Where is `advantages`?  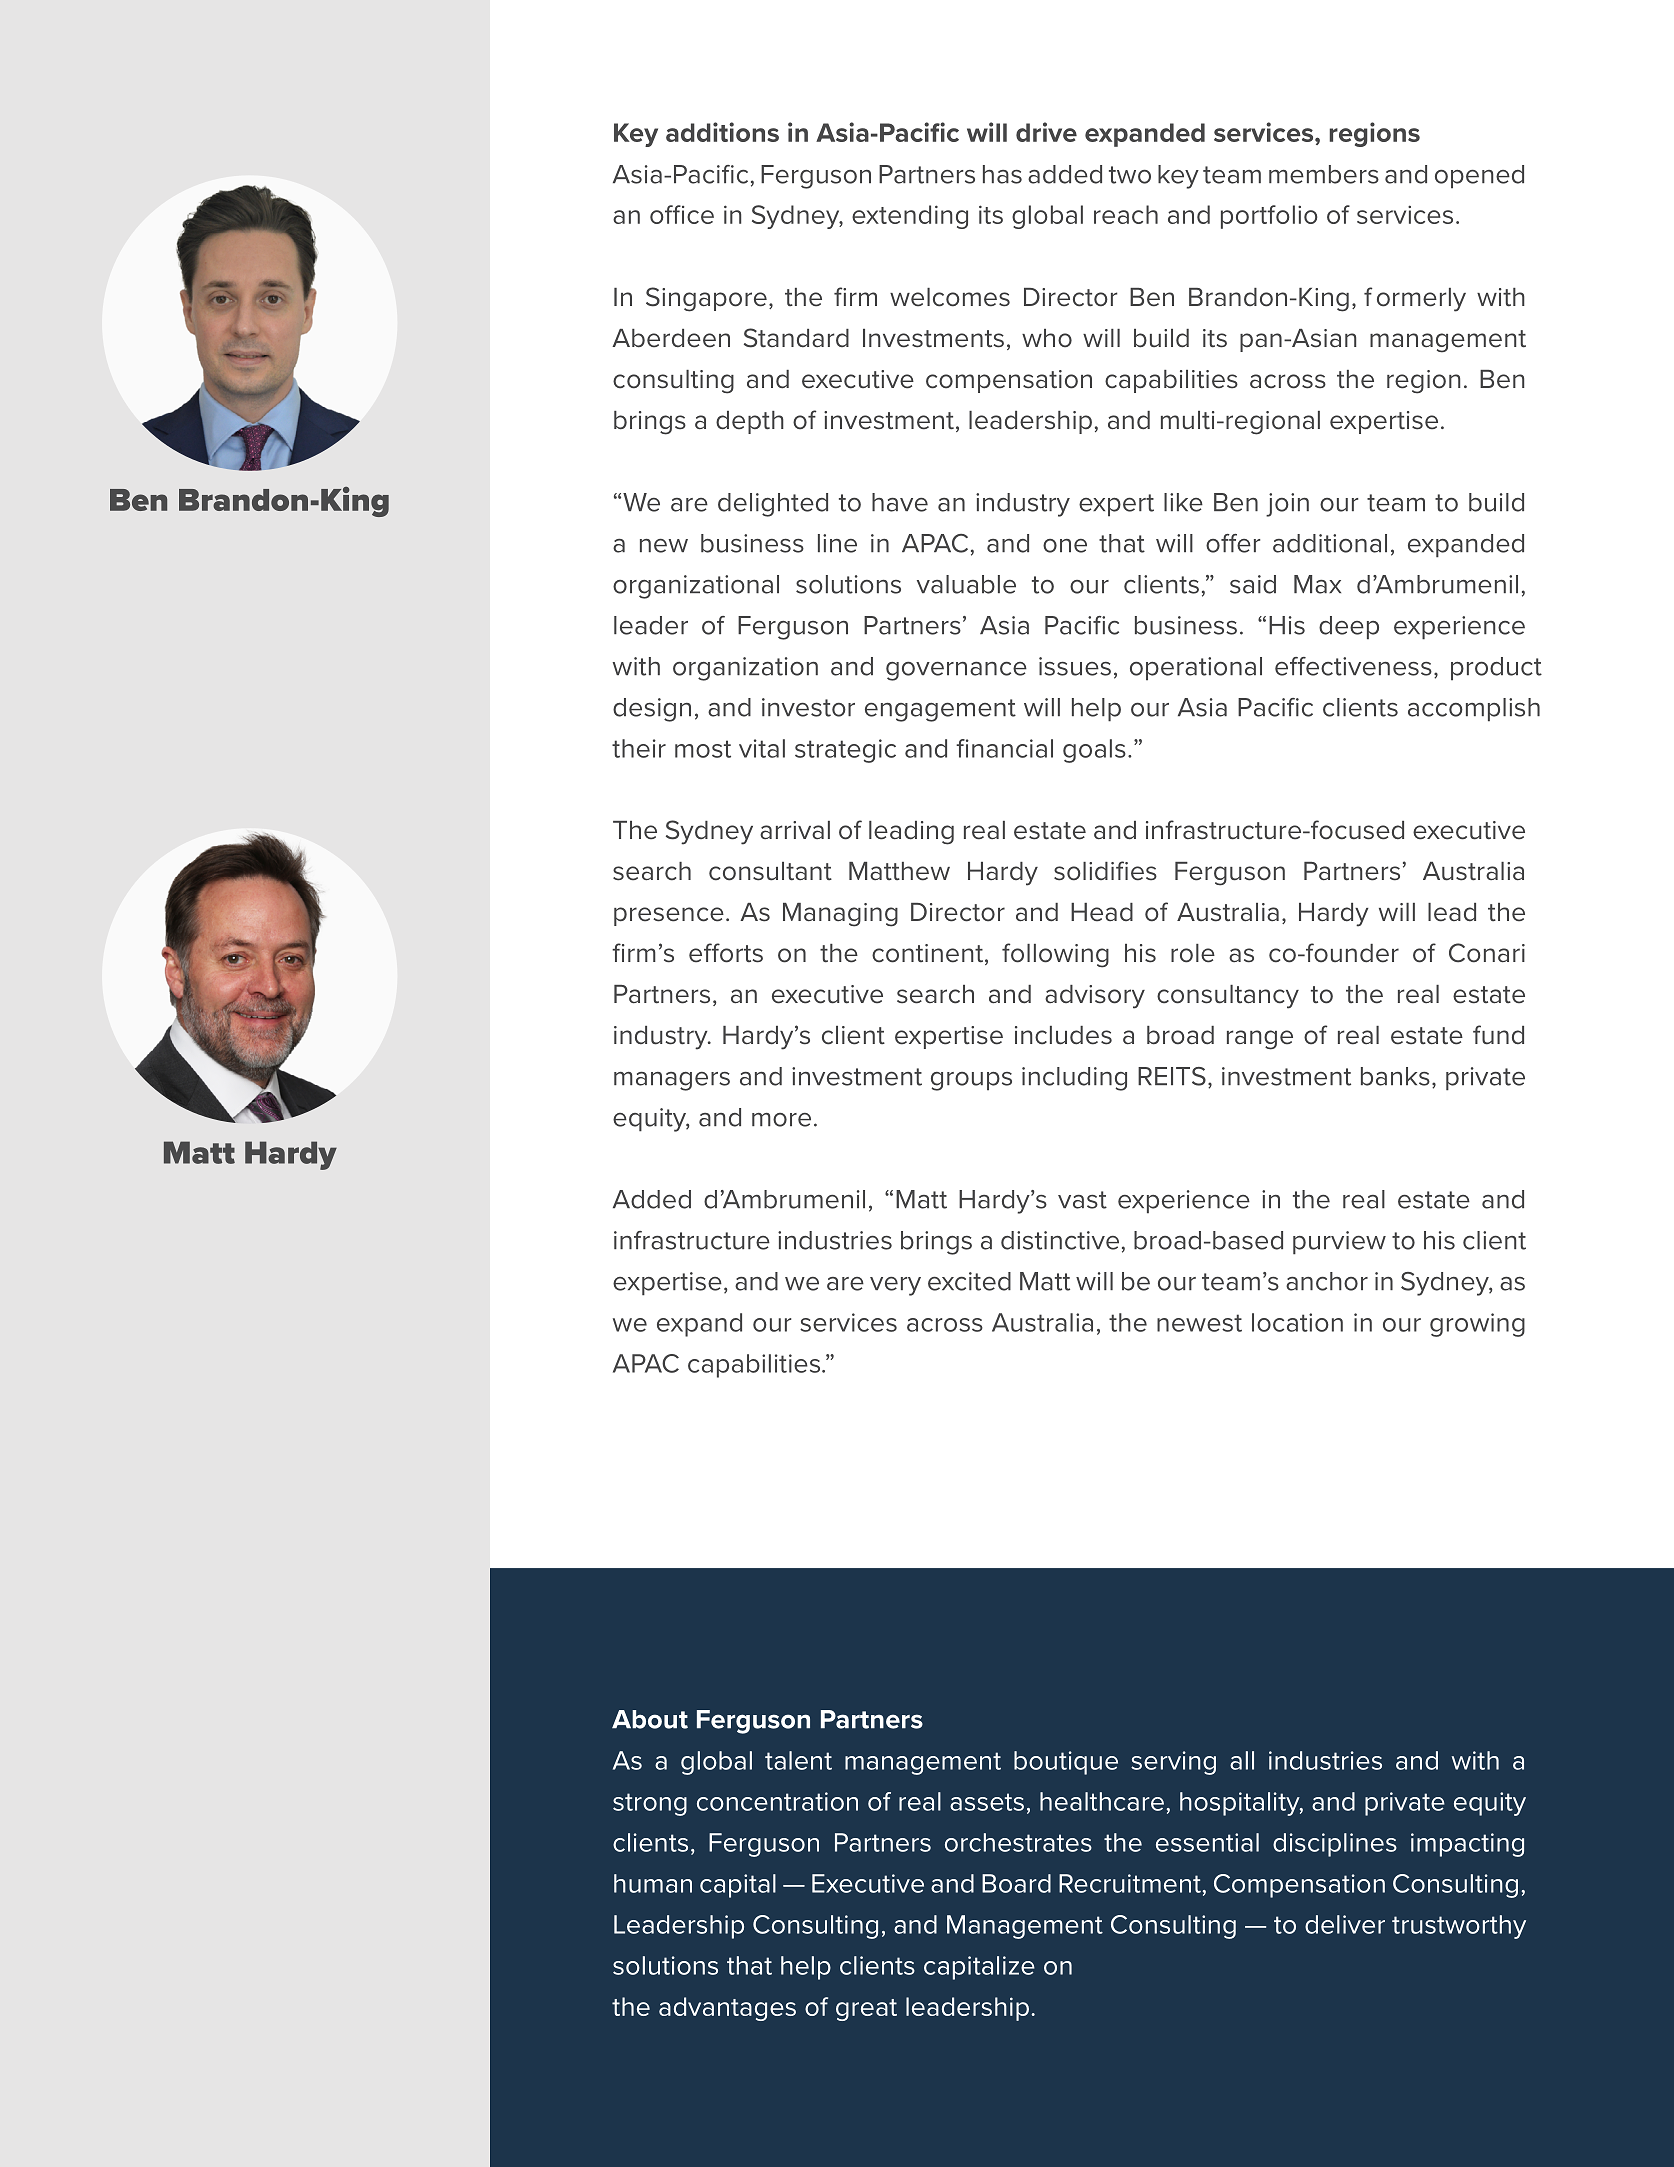 advantages is located at coordinates (727, 2009).
